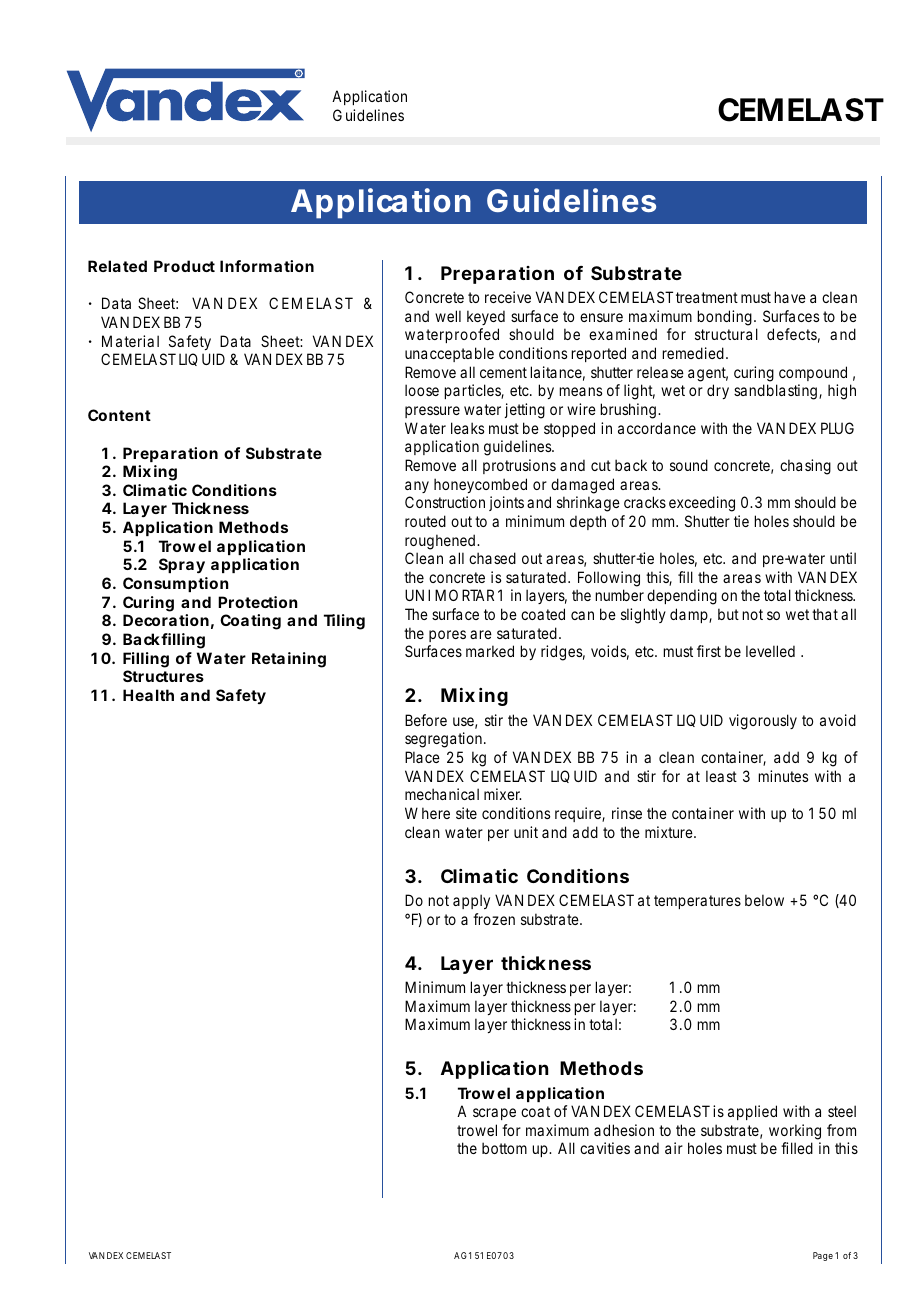 This screenshot has width=924, height=1308. What do you see at coordinates (605, 1148) in the screenshot?
I see `cavities` at bounding box center [605, 1148].
